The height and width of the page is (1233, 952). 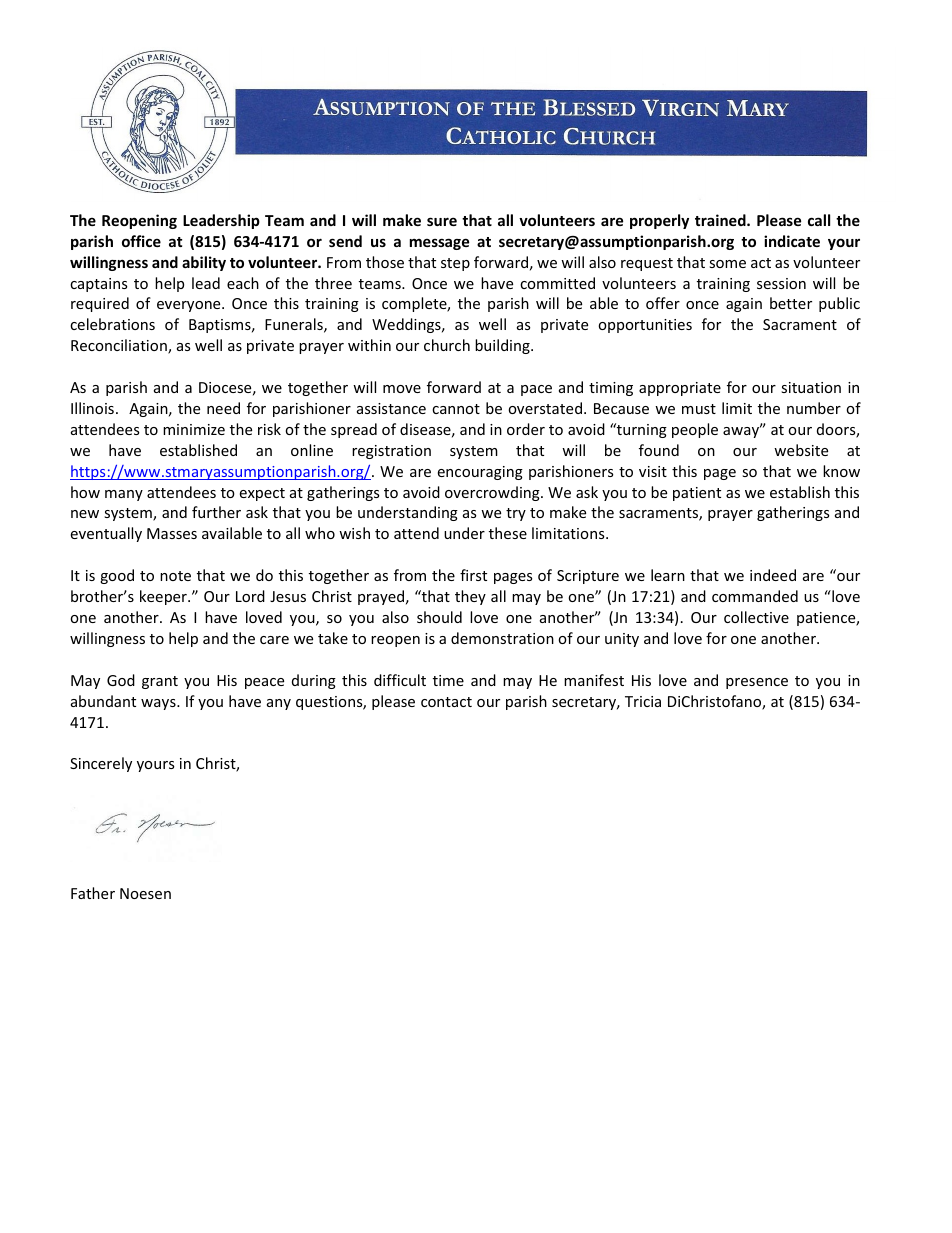 What do you see at coordinates (93, 893) in the page?
I see `Father` at bounding box center [93, 893].
